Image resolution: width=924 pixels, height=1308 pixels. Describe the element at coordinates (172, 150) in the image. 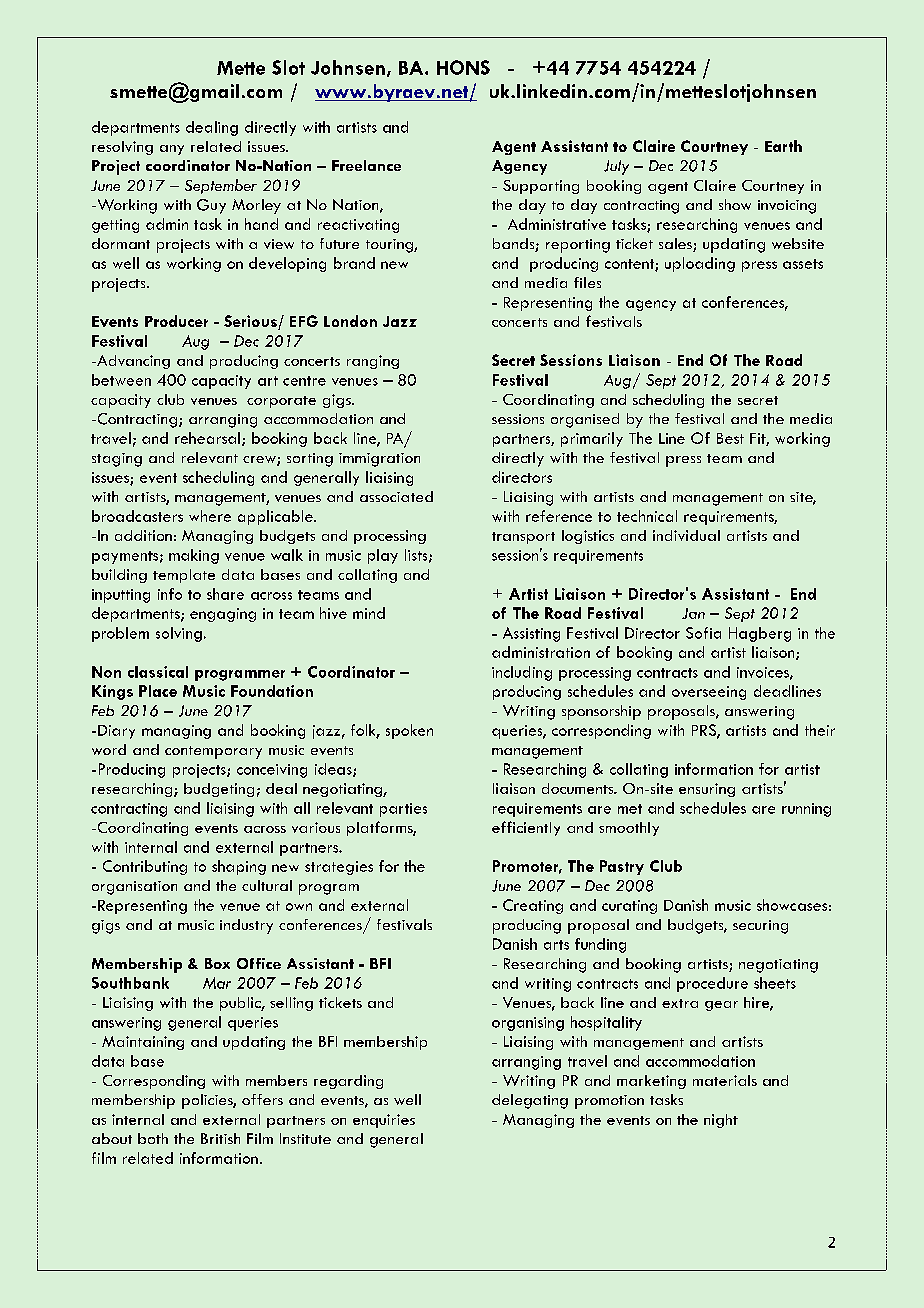

I see `any` at that location.
